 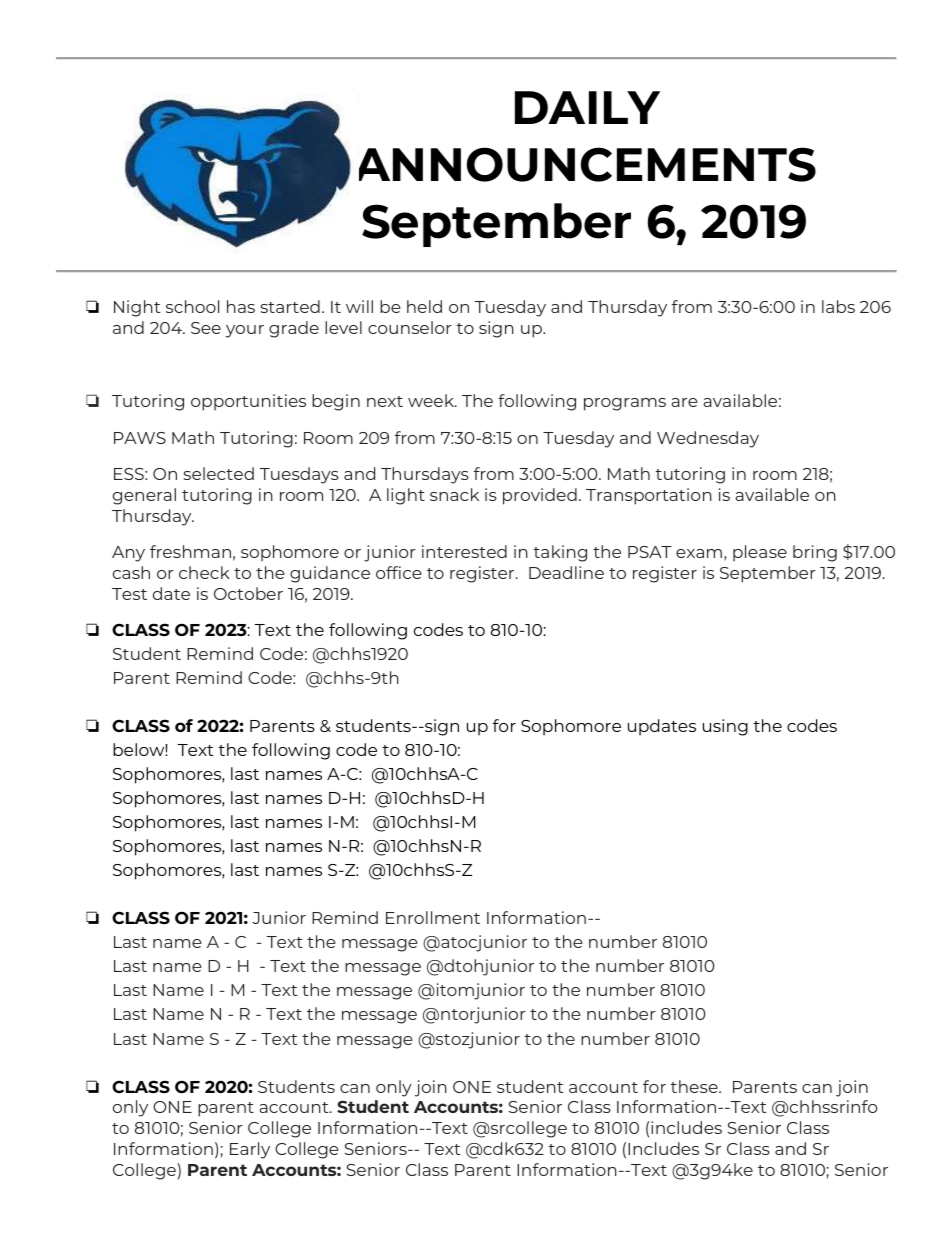 I want to click on ANNOUNCEMENTS, so click(x=587, y=164).
